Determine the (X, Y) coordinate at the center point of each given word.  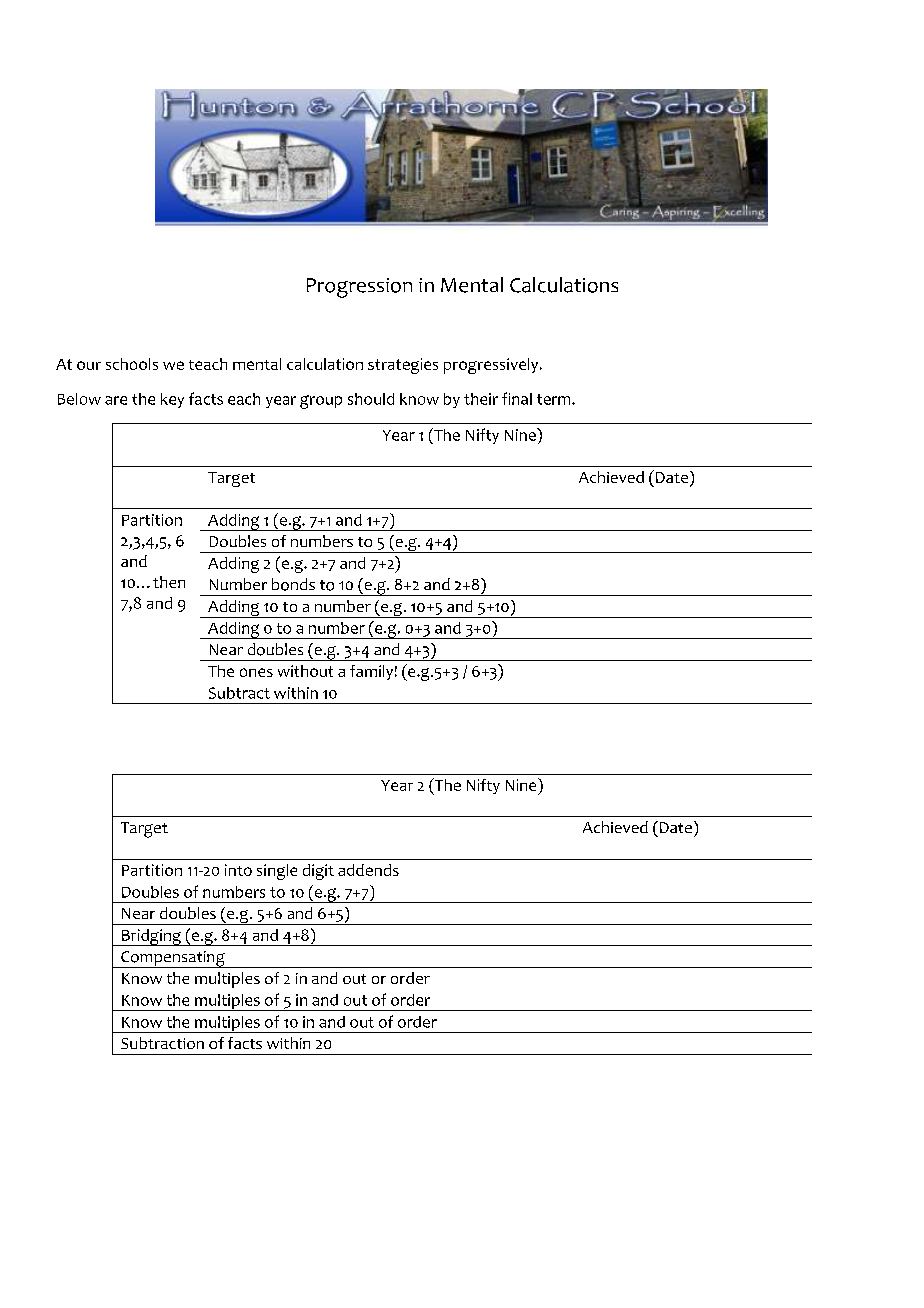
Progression (359, 288)
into (238, 870)
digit (318, 872)
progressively (492, 366)
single (277, 872)
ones (256, 672)
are (116, 400)
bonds (293, 584)
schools (132, 364)
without (305, 671)
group (321, 402)
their (481, 399)
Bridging (151, 937)
